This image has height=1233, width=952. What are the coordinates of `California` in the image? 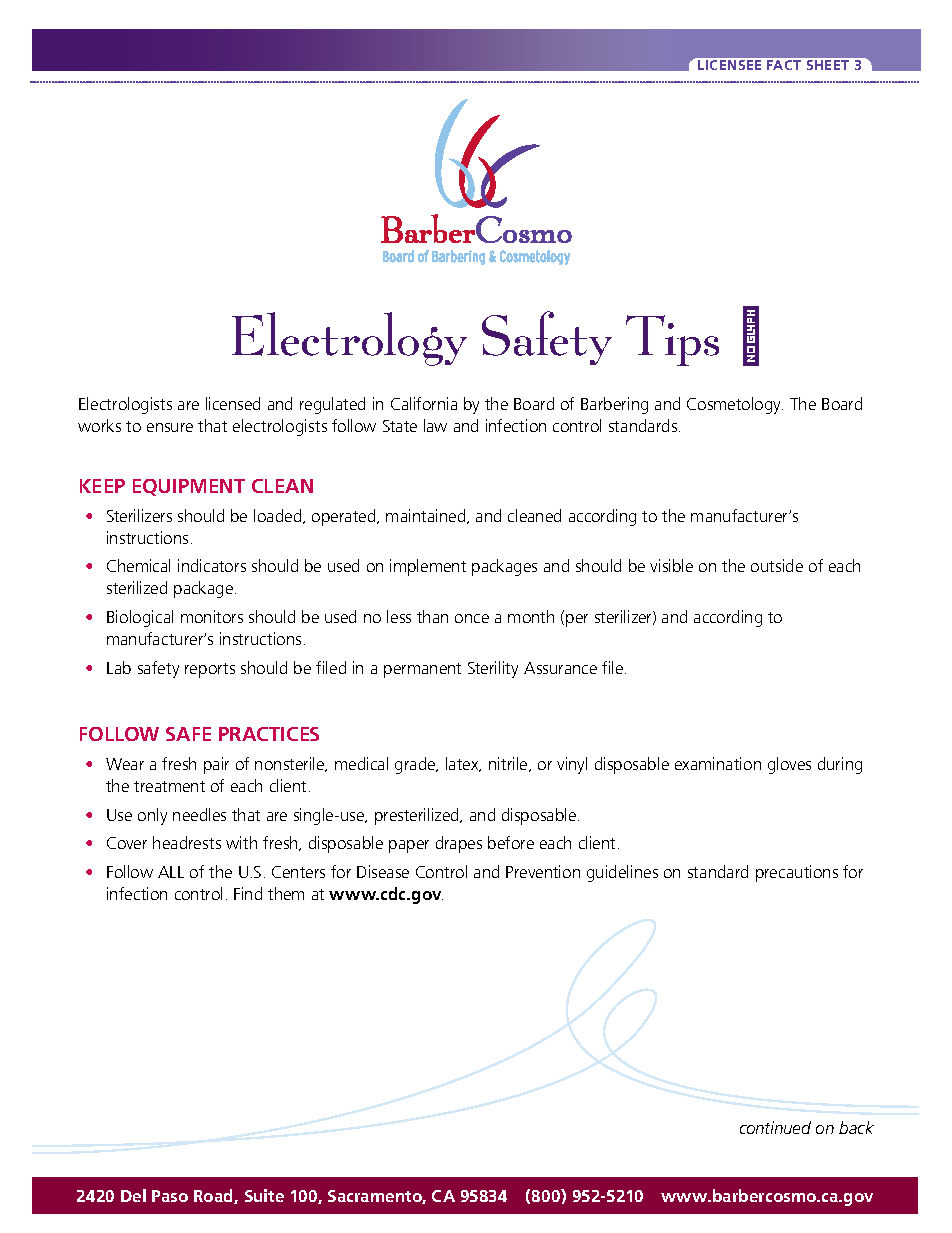 It's located at (424, 403).
